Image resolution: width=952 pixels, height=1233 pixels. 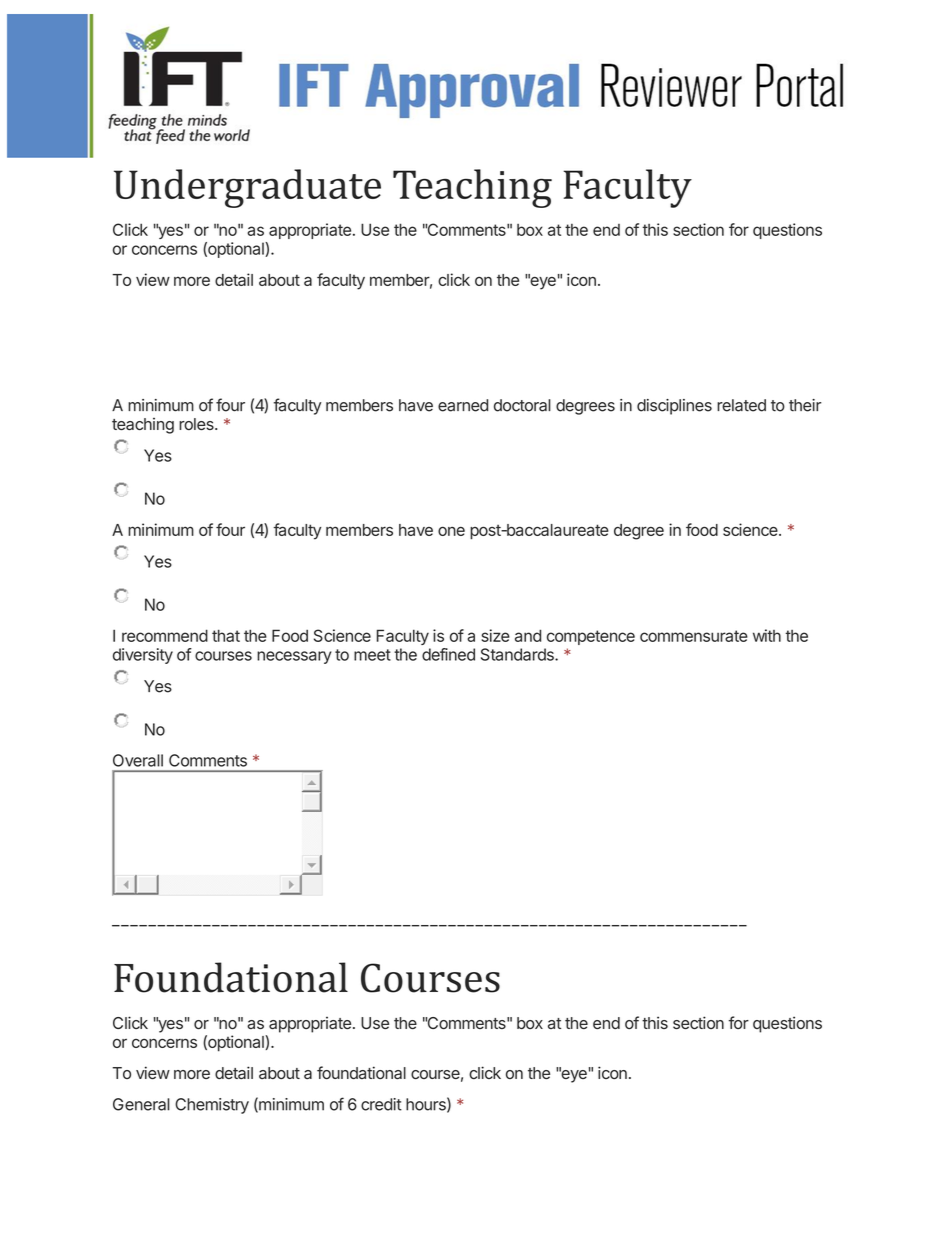 I want to click on disciplines, so click(x=674, y=407).
